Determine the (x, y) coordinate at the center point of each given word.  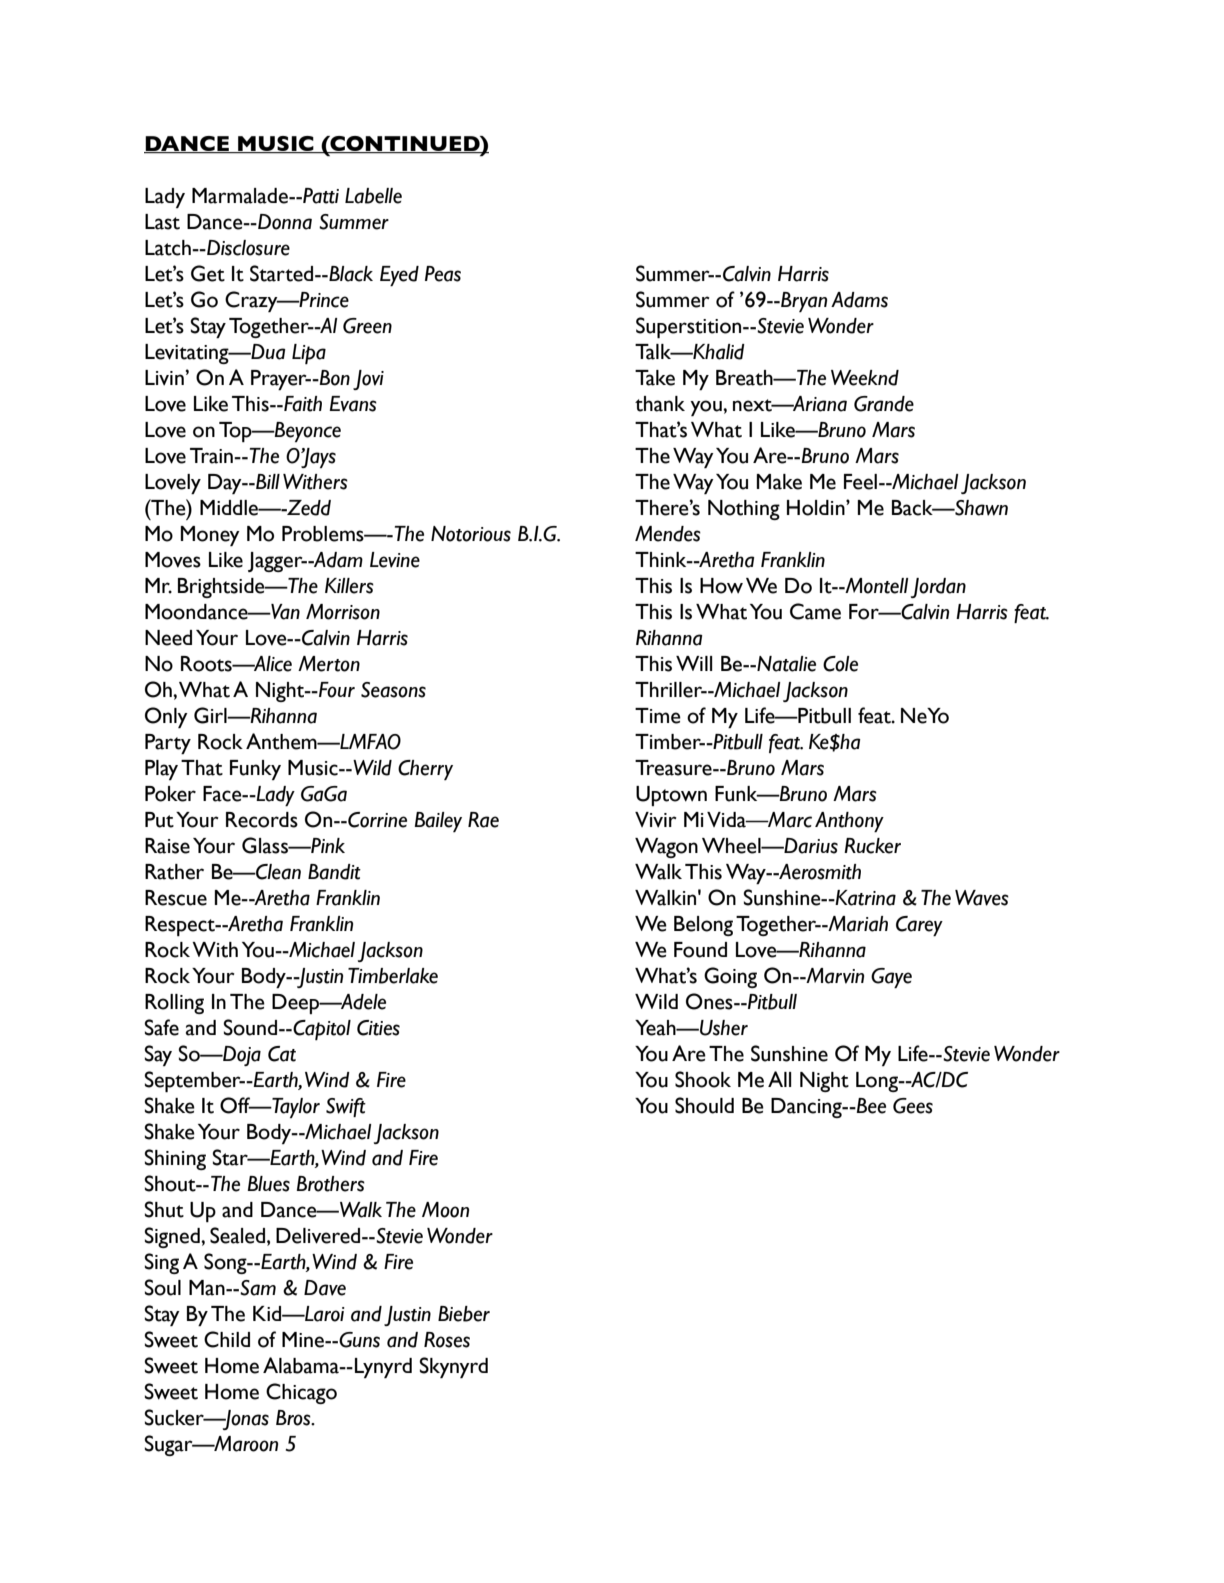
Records (262, 820)
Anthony (849, 822)
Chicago (301, 1393)
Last (162, 222)
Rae (483, 820)
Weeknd (865, 378)
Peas (443, 274)
